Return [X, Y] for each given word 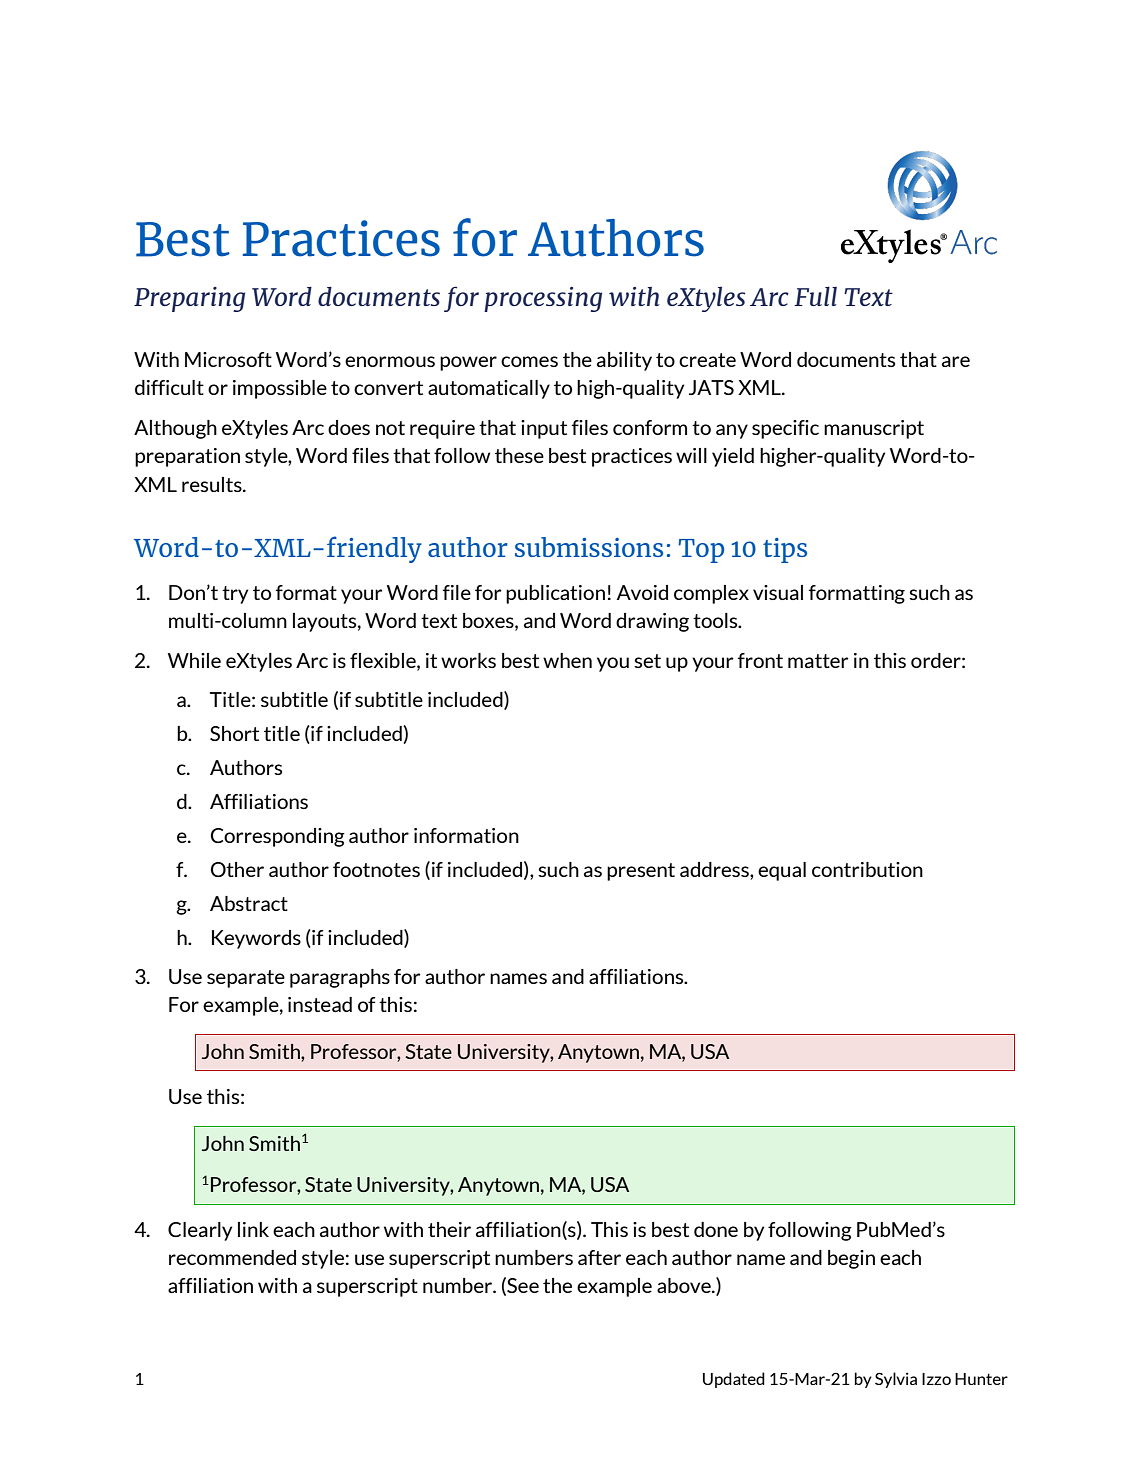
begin [851, 1259]
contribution [867, 869]
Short [234, 733]
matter [818, 661]
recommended [232, 1257]
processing [543, 299]
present [641, 872]
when [567, 660]
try [235, 595]
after [599, 1257]
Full [815, 296]
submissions [589, 547]
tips [785, 550]
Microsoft [228, 359]
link [253, 1229]
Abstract [249, 903]
